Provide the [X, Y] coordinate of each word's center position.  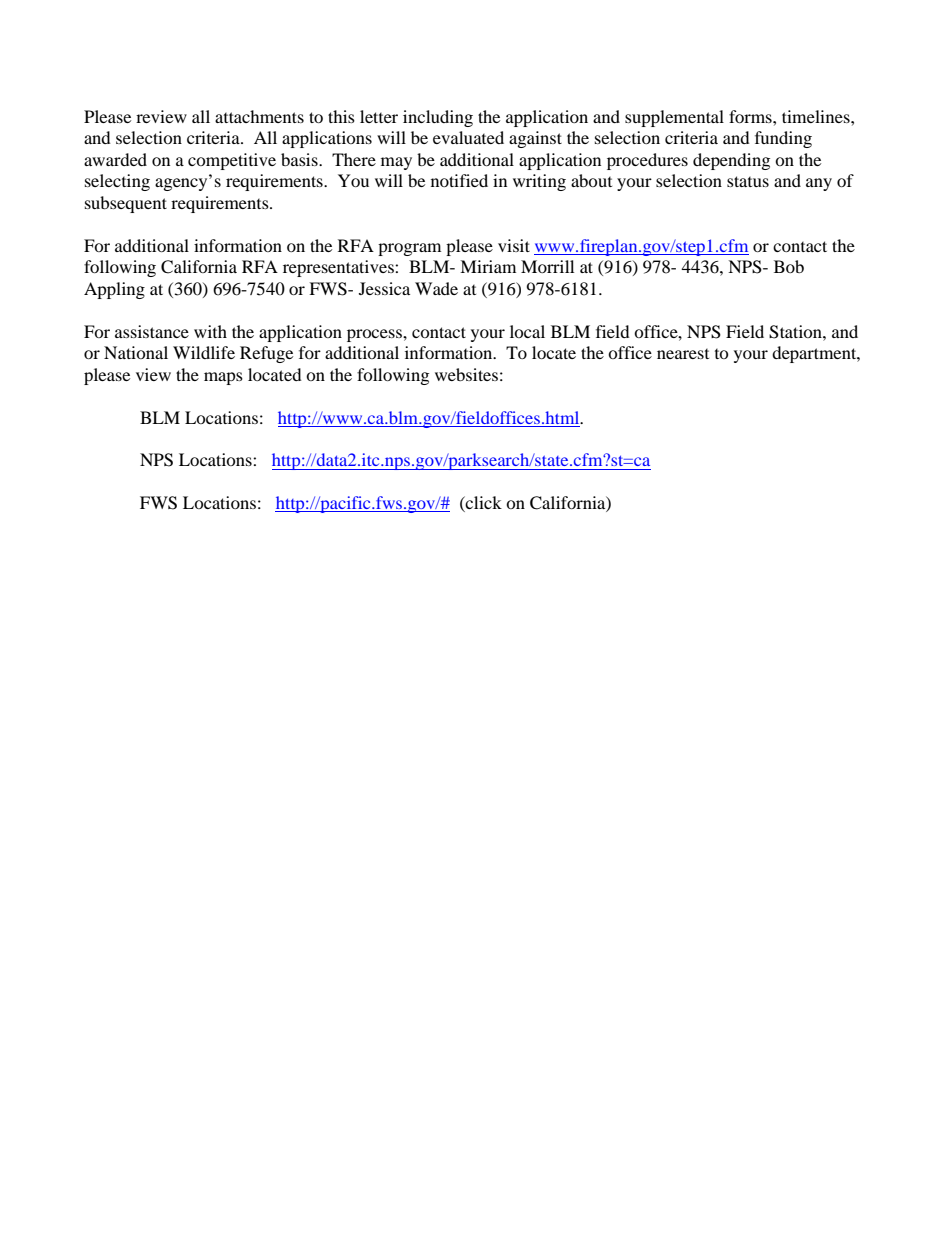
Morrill [547, 266]
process [375, 335]
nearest [683, 354]
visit [514, 245]
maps [223, 378]
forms [751, 116]
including [438, 118]
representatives [339, 268]
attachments [259, 116]
